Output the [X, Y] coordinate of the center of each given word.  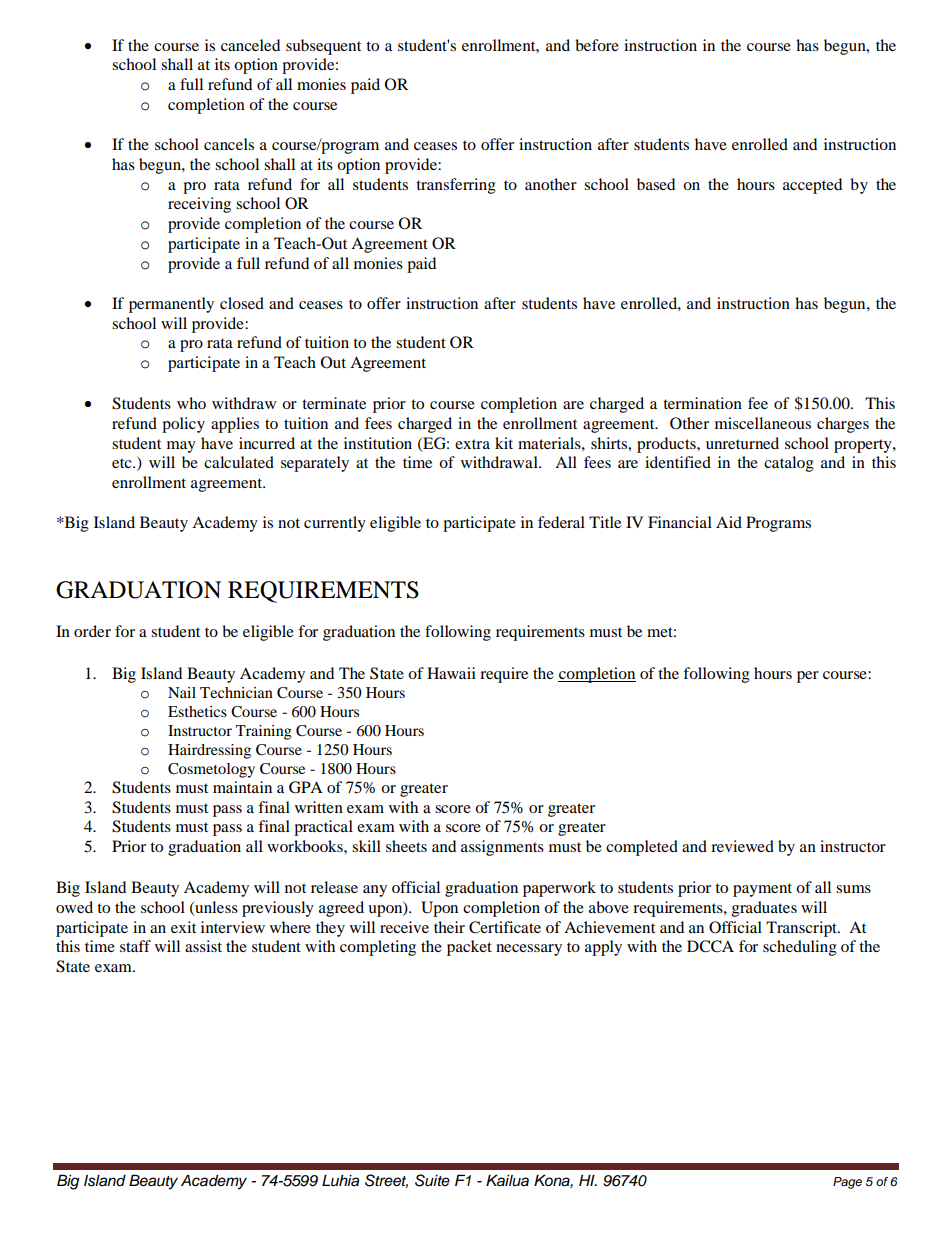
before [597, 45]
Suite [432, 1180]
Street [386, 1181]
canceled [250, 45]
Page [847, 1183]
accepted [812, 186]
